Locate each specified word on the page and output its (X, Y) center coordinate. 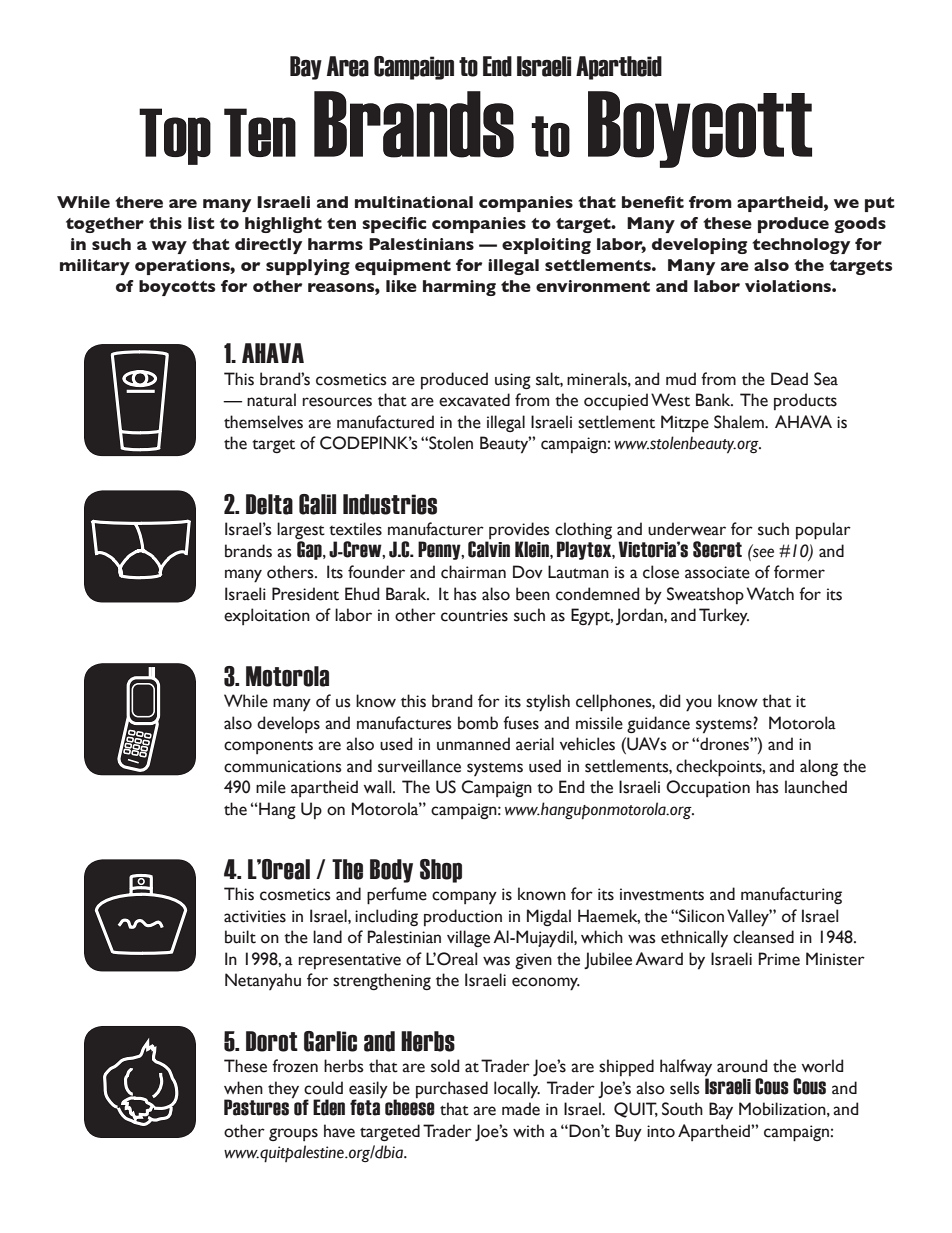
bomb (478, 723)
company (464, 897)
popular (823, 531)
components (268, 747)
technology (801, 246)
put (880, 204)
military (95, 267)
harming (459, 288)
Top (175, 136)
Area (348, 66)
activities (255, 916)
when (243, 1088)
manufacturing (791, 895)
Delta (269, 504)
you (699, 705)
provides (518, 532)
